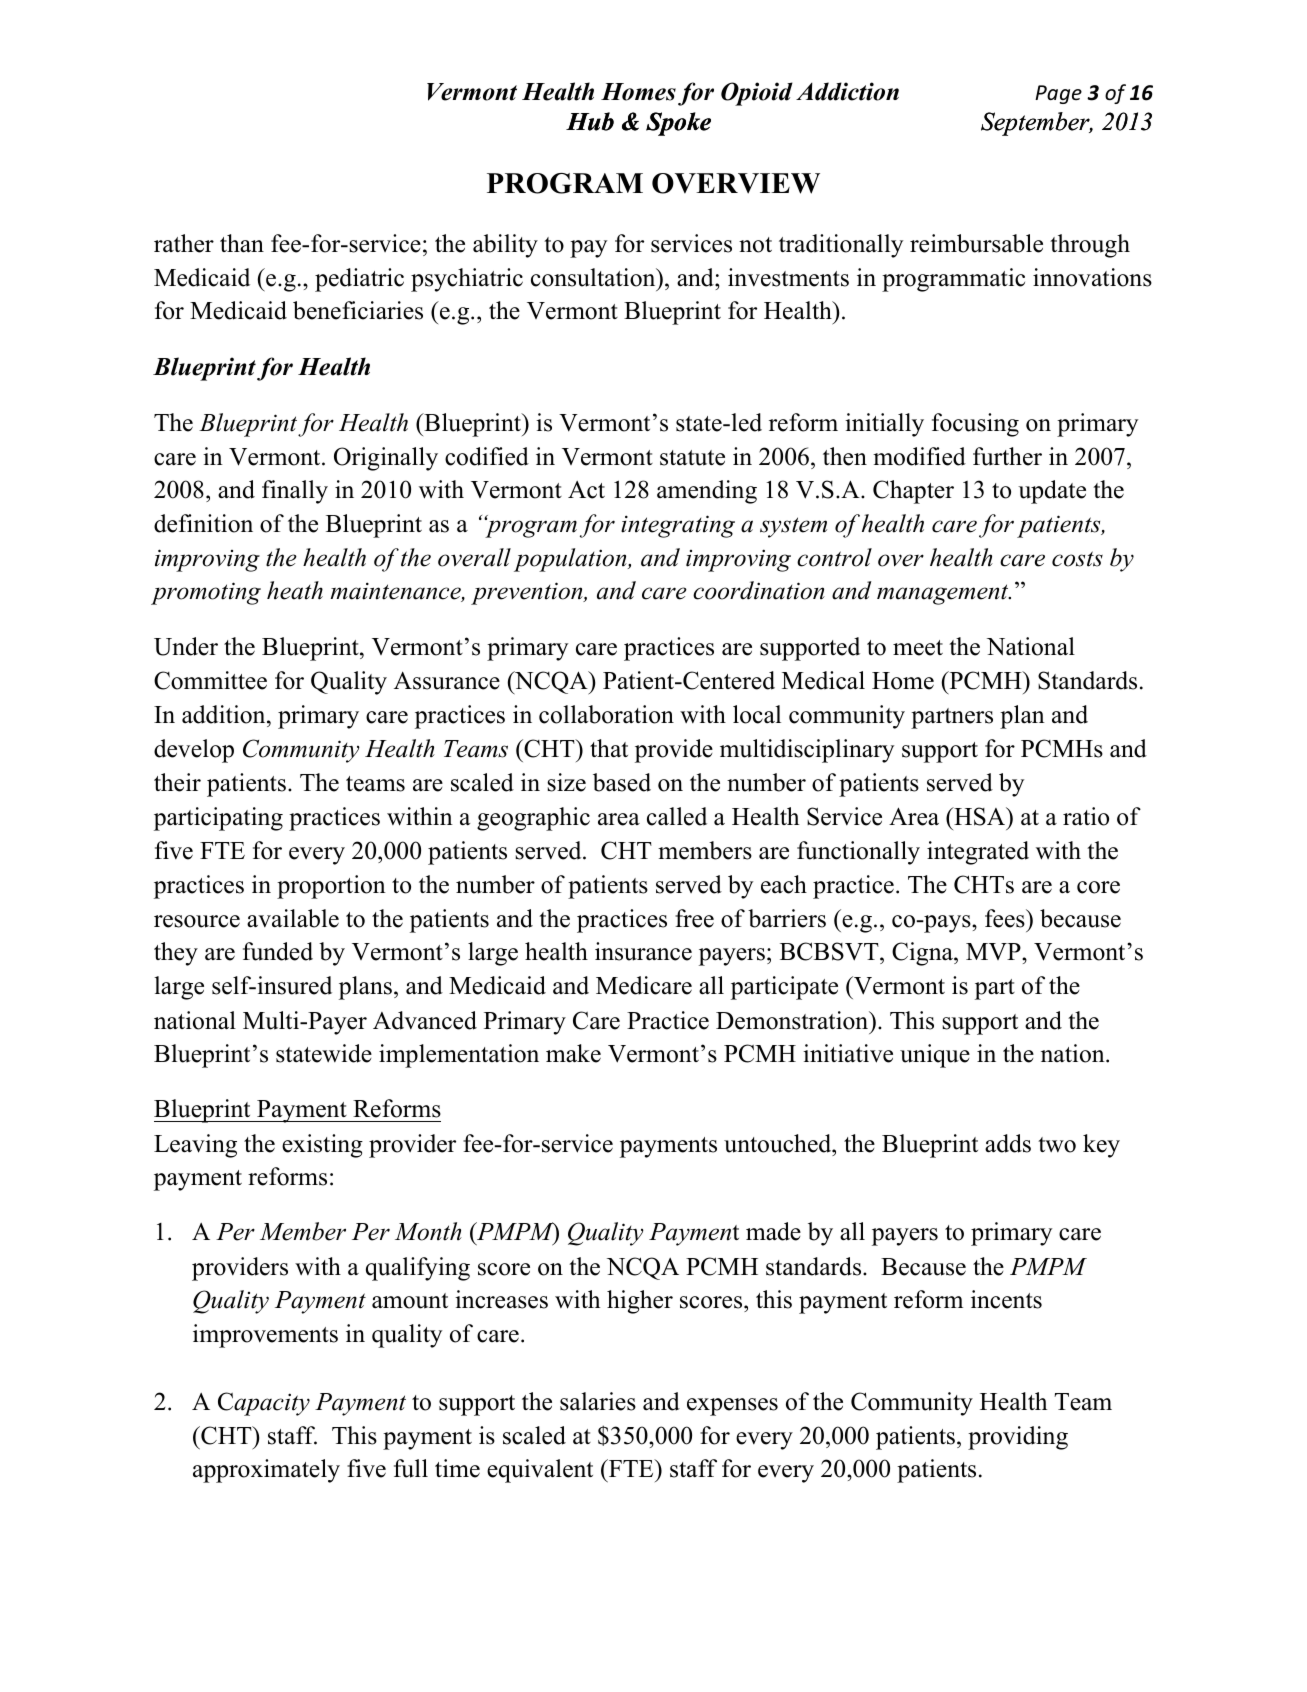 The height and width of the screenshot is (1692, 1307). I want to click on Capacity, so click(264, 1404).
